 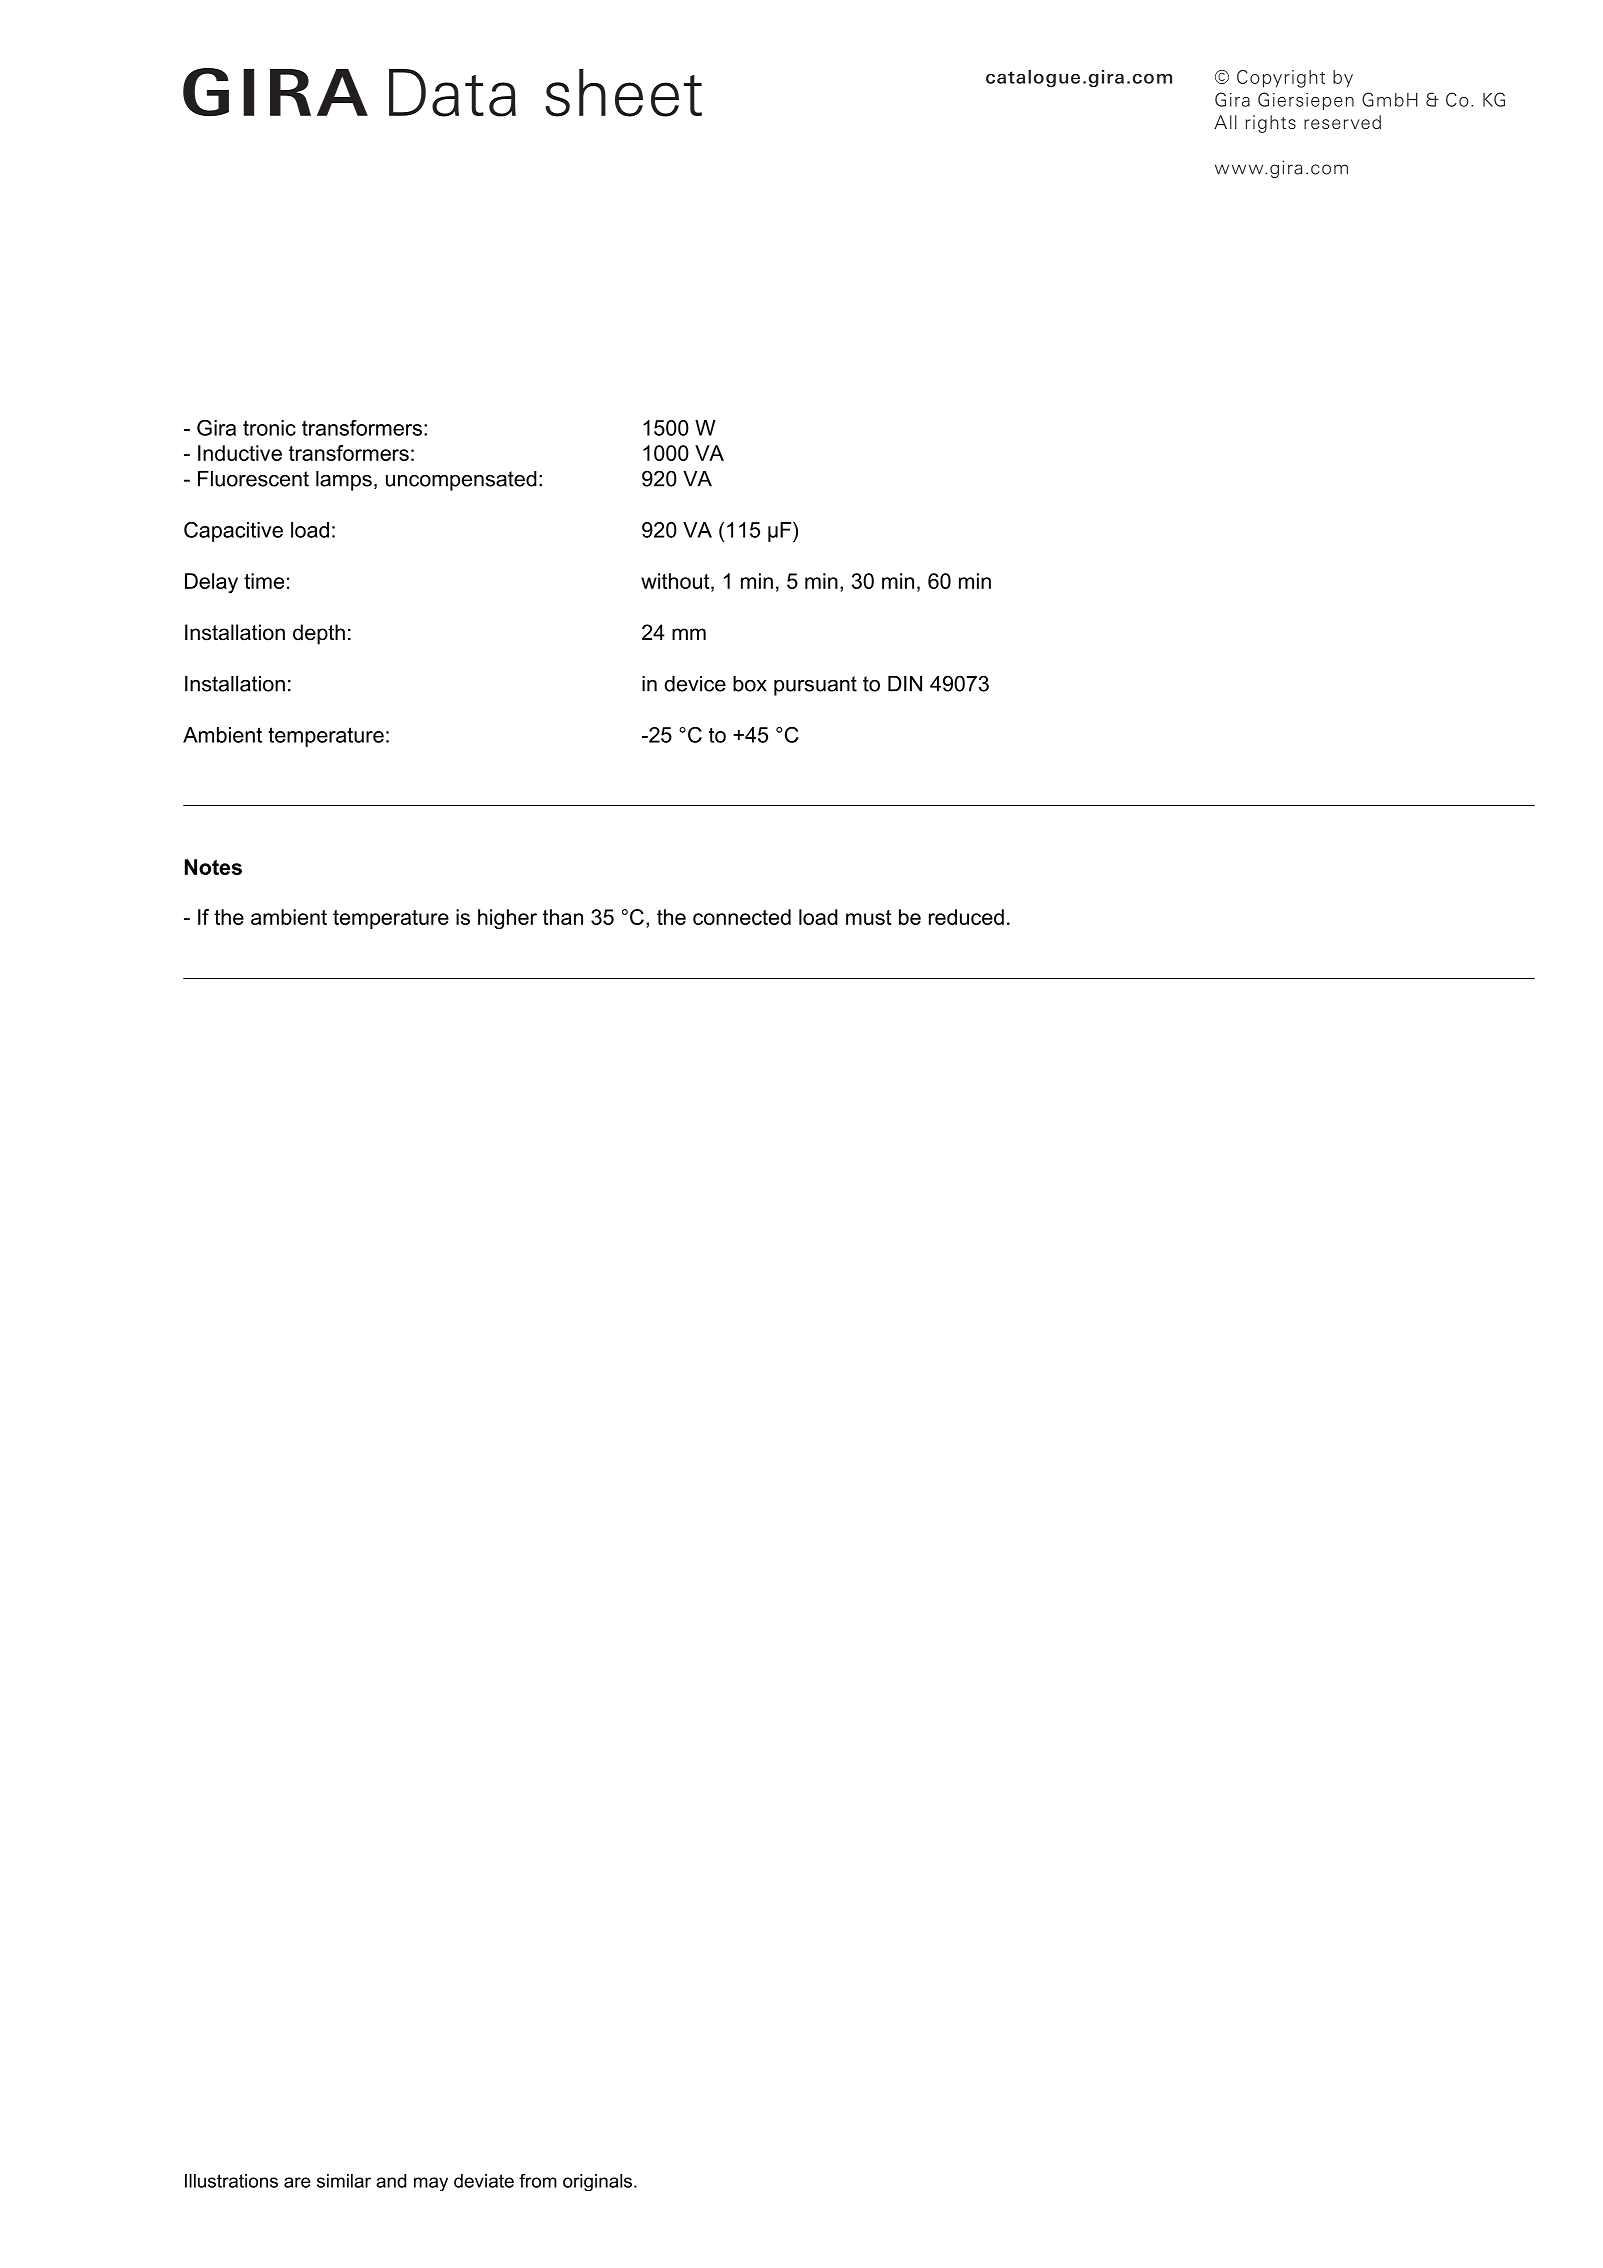 What do you see at coordinates (507, 919) in the screenshot?
I see `higher` at bounding box center [507, 919].
